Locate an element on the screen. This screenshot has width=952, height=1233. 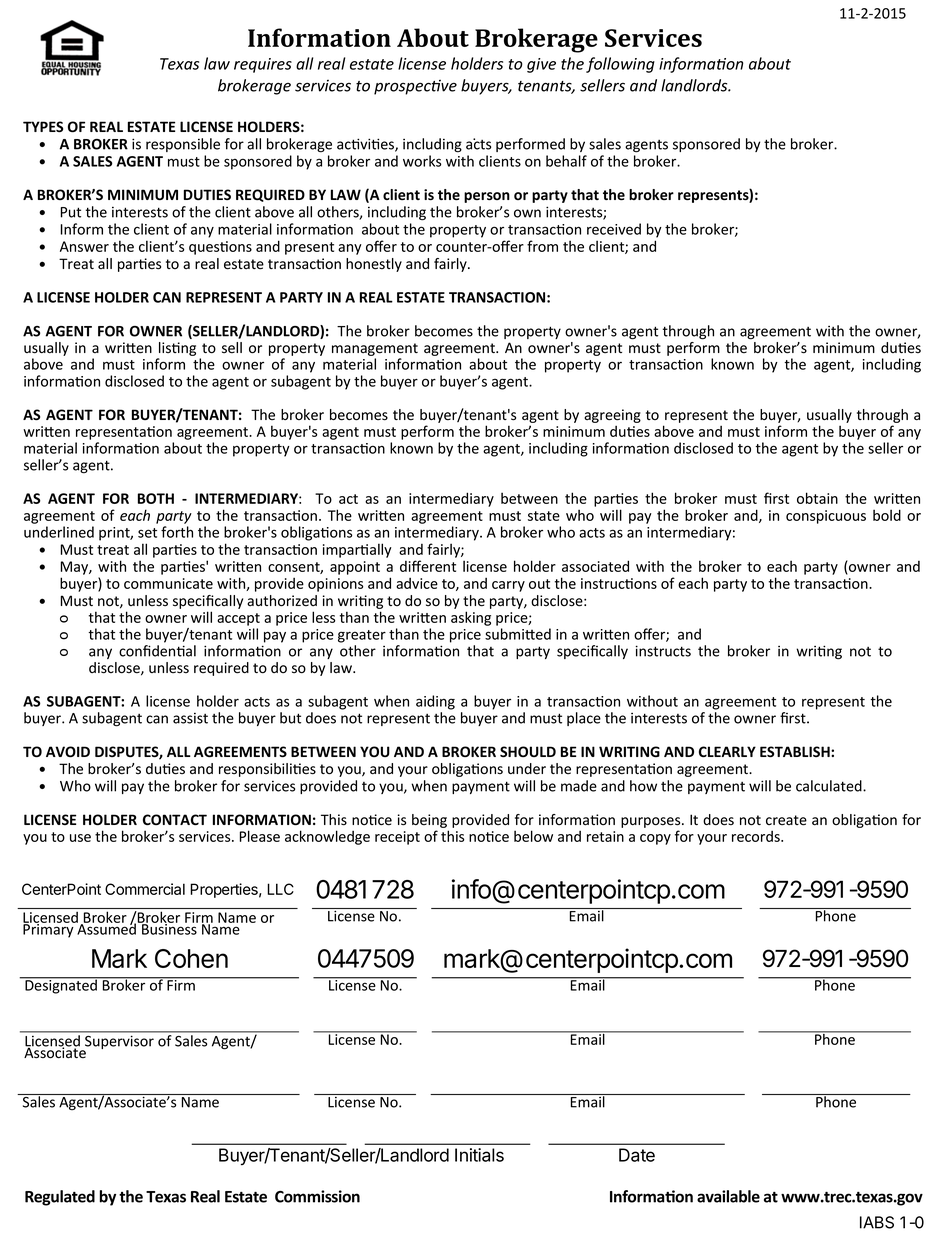
Regulated is located at coordinates (60, 1198).
